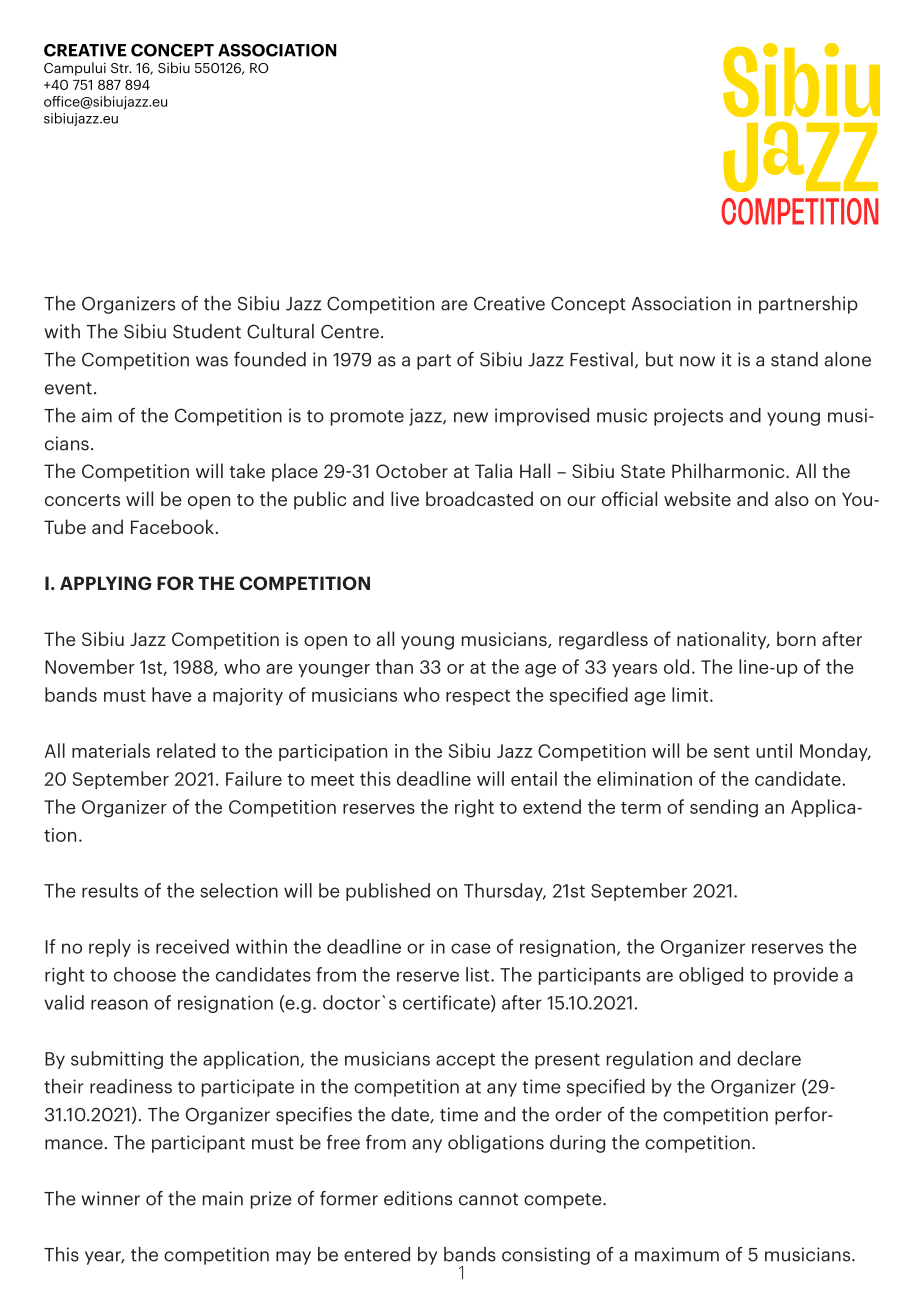 This image has width=924, height=1308. I want to click on received, so click(192, 946).
